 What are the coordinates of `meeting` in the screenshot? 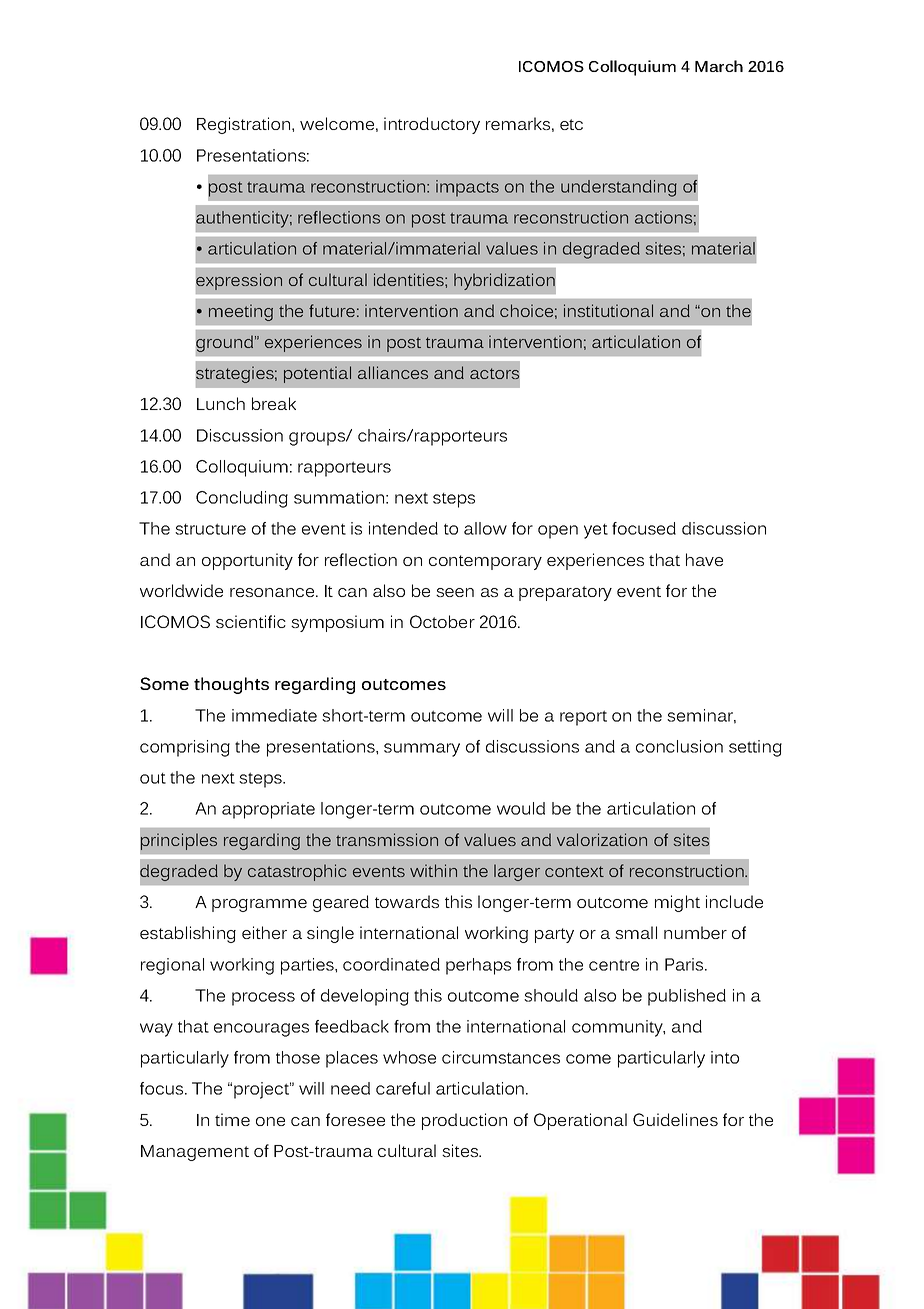 It's located at (241, 312).
